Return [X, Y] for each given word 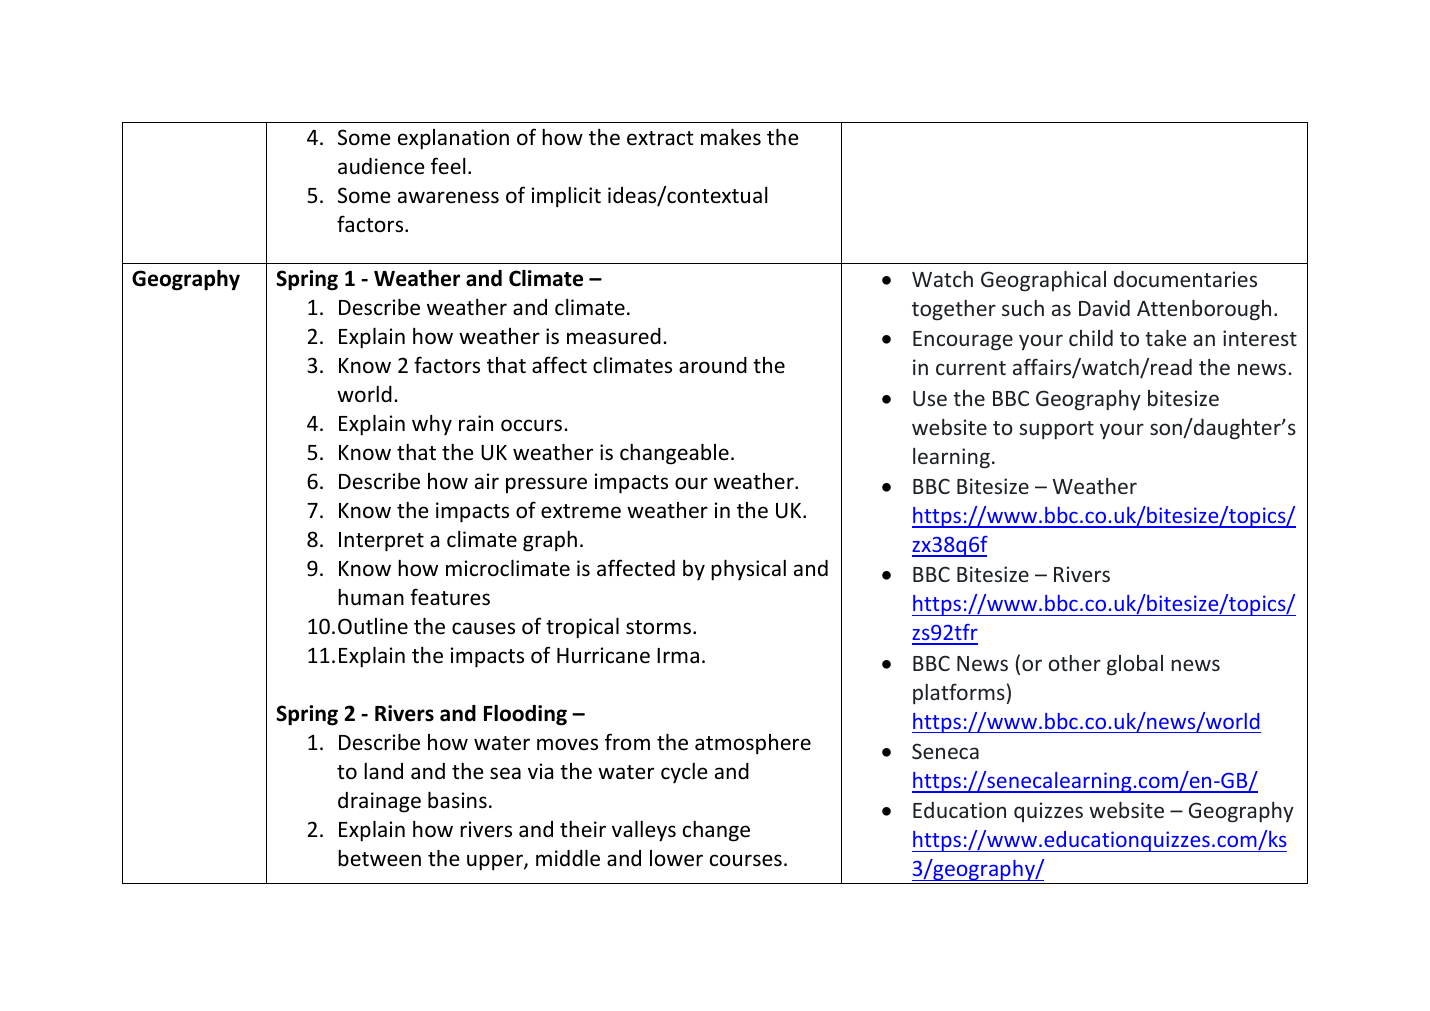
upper [496, 862]
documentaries [1185, 279]
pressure [546, 485]
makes [731, 137]
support [1056, 430]
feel [448, 165]
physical [748, 570]
